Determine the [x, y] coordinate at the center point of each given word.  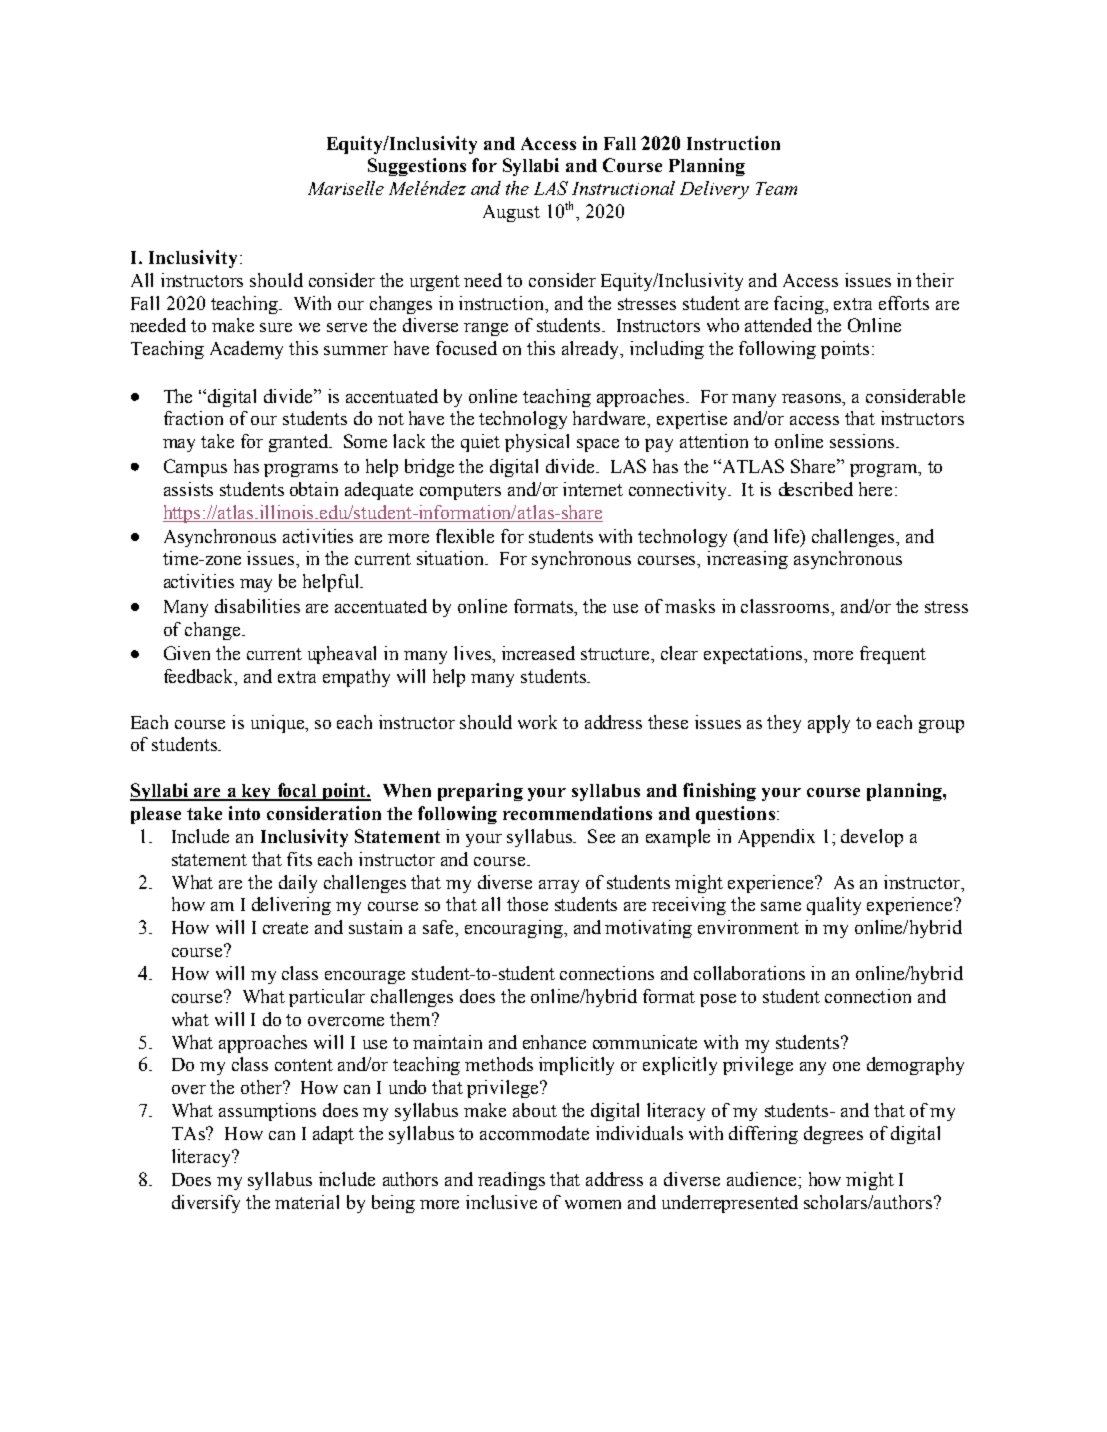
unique [279, 724]
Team [776, 188]
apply [829, 724]
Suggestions [417, 167]
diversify [206, 1204]
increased [538, 653]
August [511, 213]
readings [511, 1181]
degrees [833, 1135]
